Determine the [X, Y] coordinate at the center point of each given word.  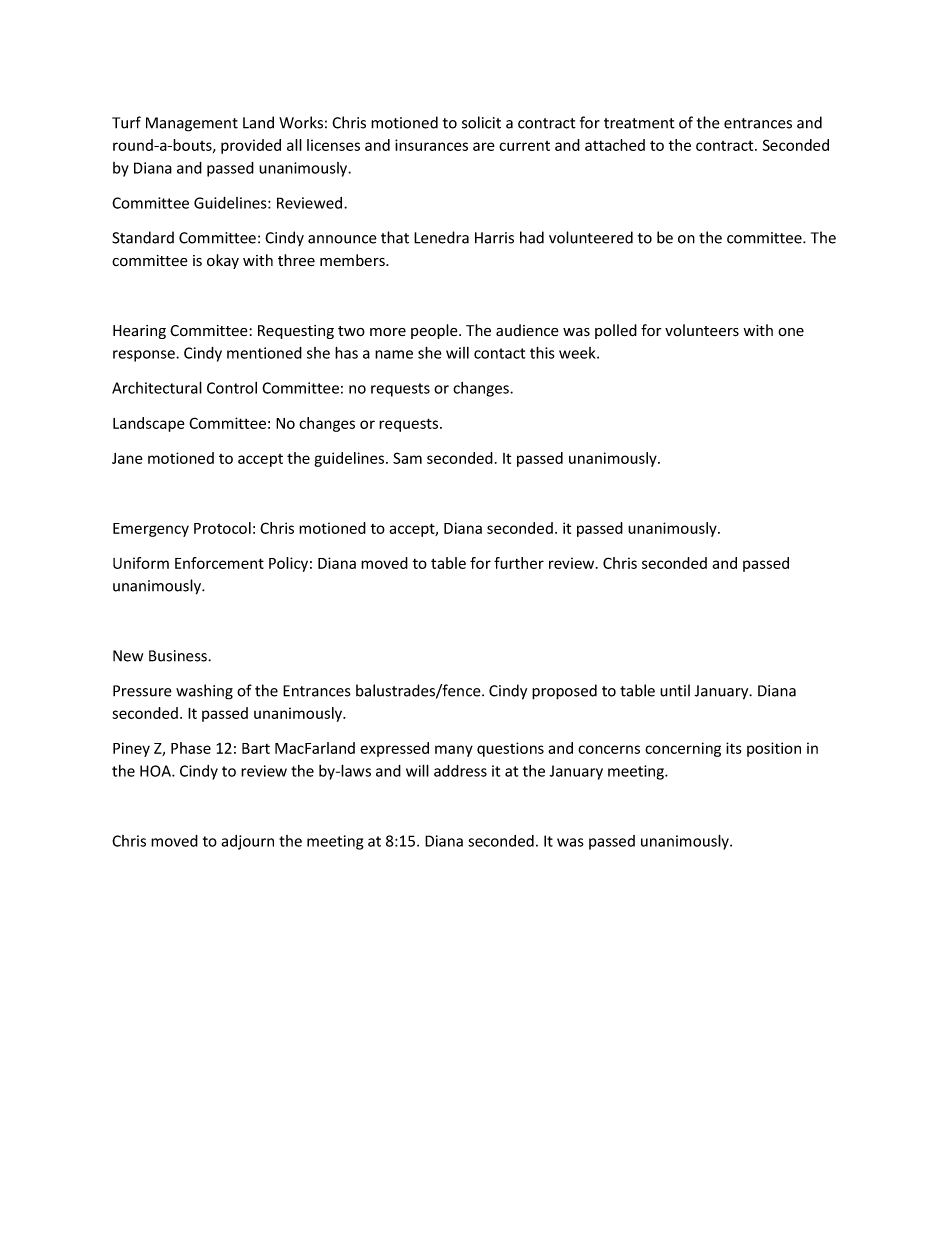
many [454, 751]
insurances [431, 145]
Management [192, 124]
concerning [683, 749]
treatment [639, 123]
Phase [191, 748]
